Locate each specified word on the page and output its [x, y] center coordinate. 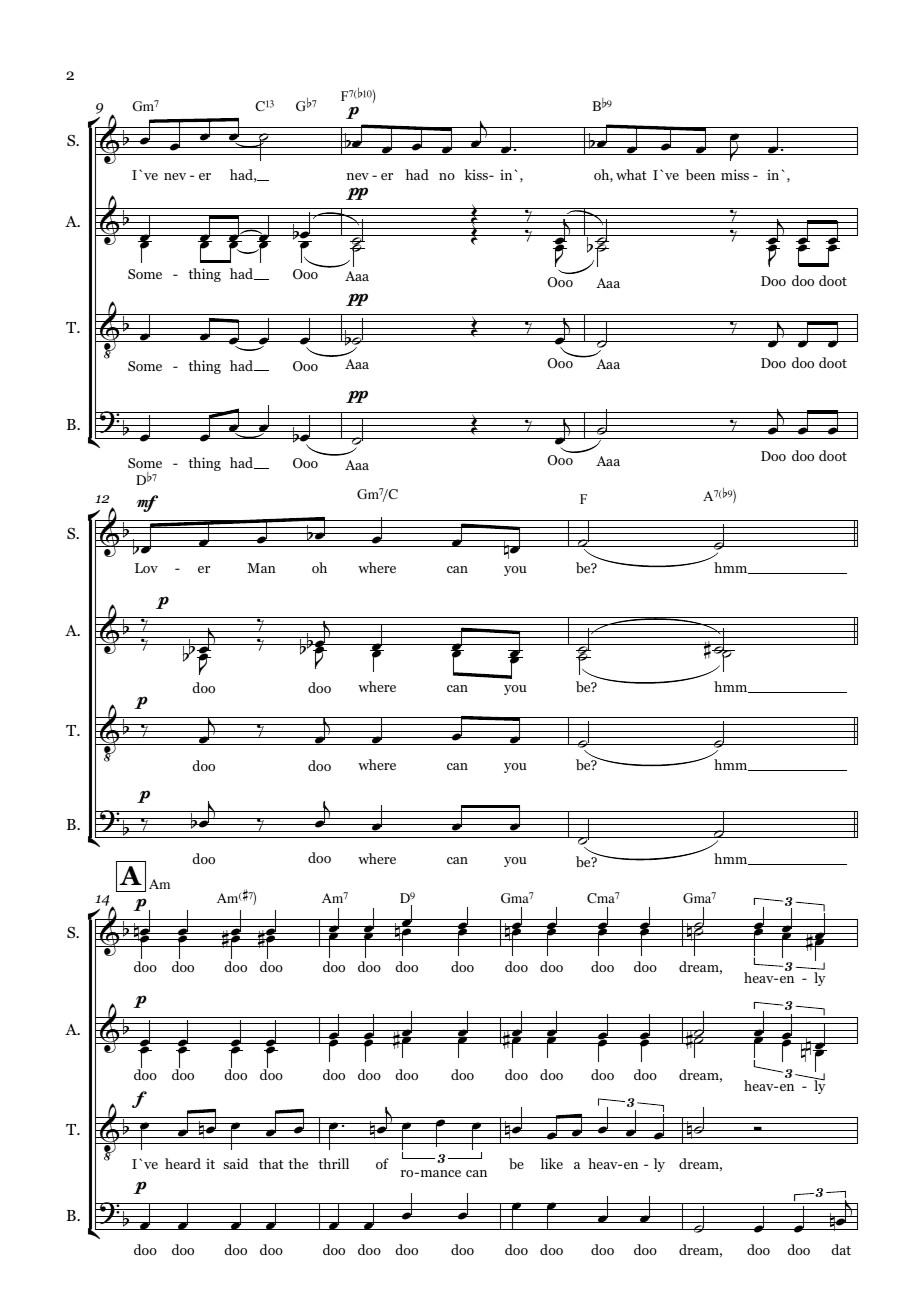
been [700, 174]
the [298, 1163]
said [235, 1163]
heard [183, 1163]
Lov [146, 568]
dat [841, 1249]
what [631, 174]
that [271, 1163]
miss [735, 174]
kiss [477, 174]
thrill [333, 1163]
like [551, 1163]
